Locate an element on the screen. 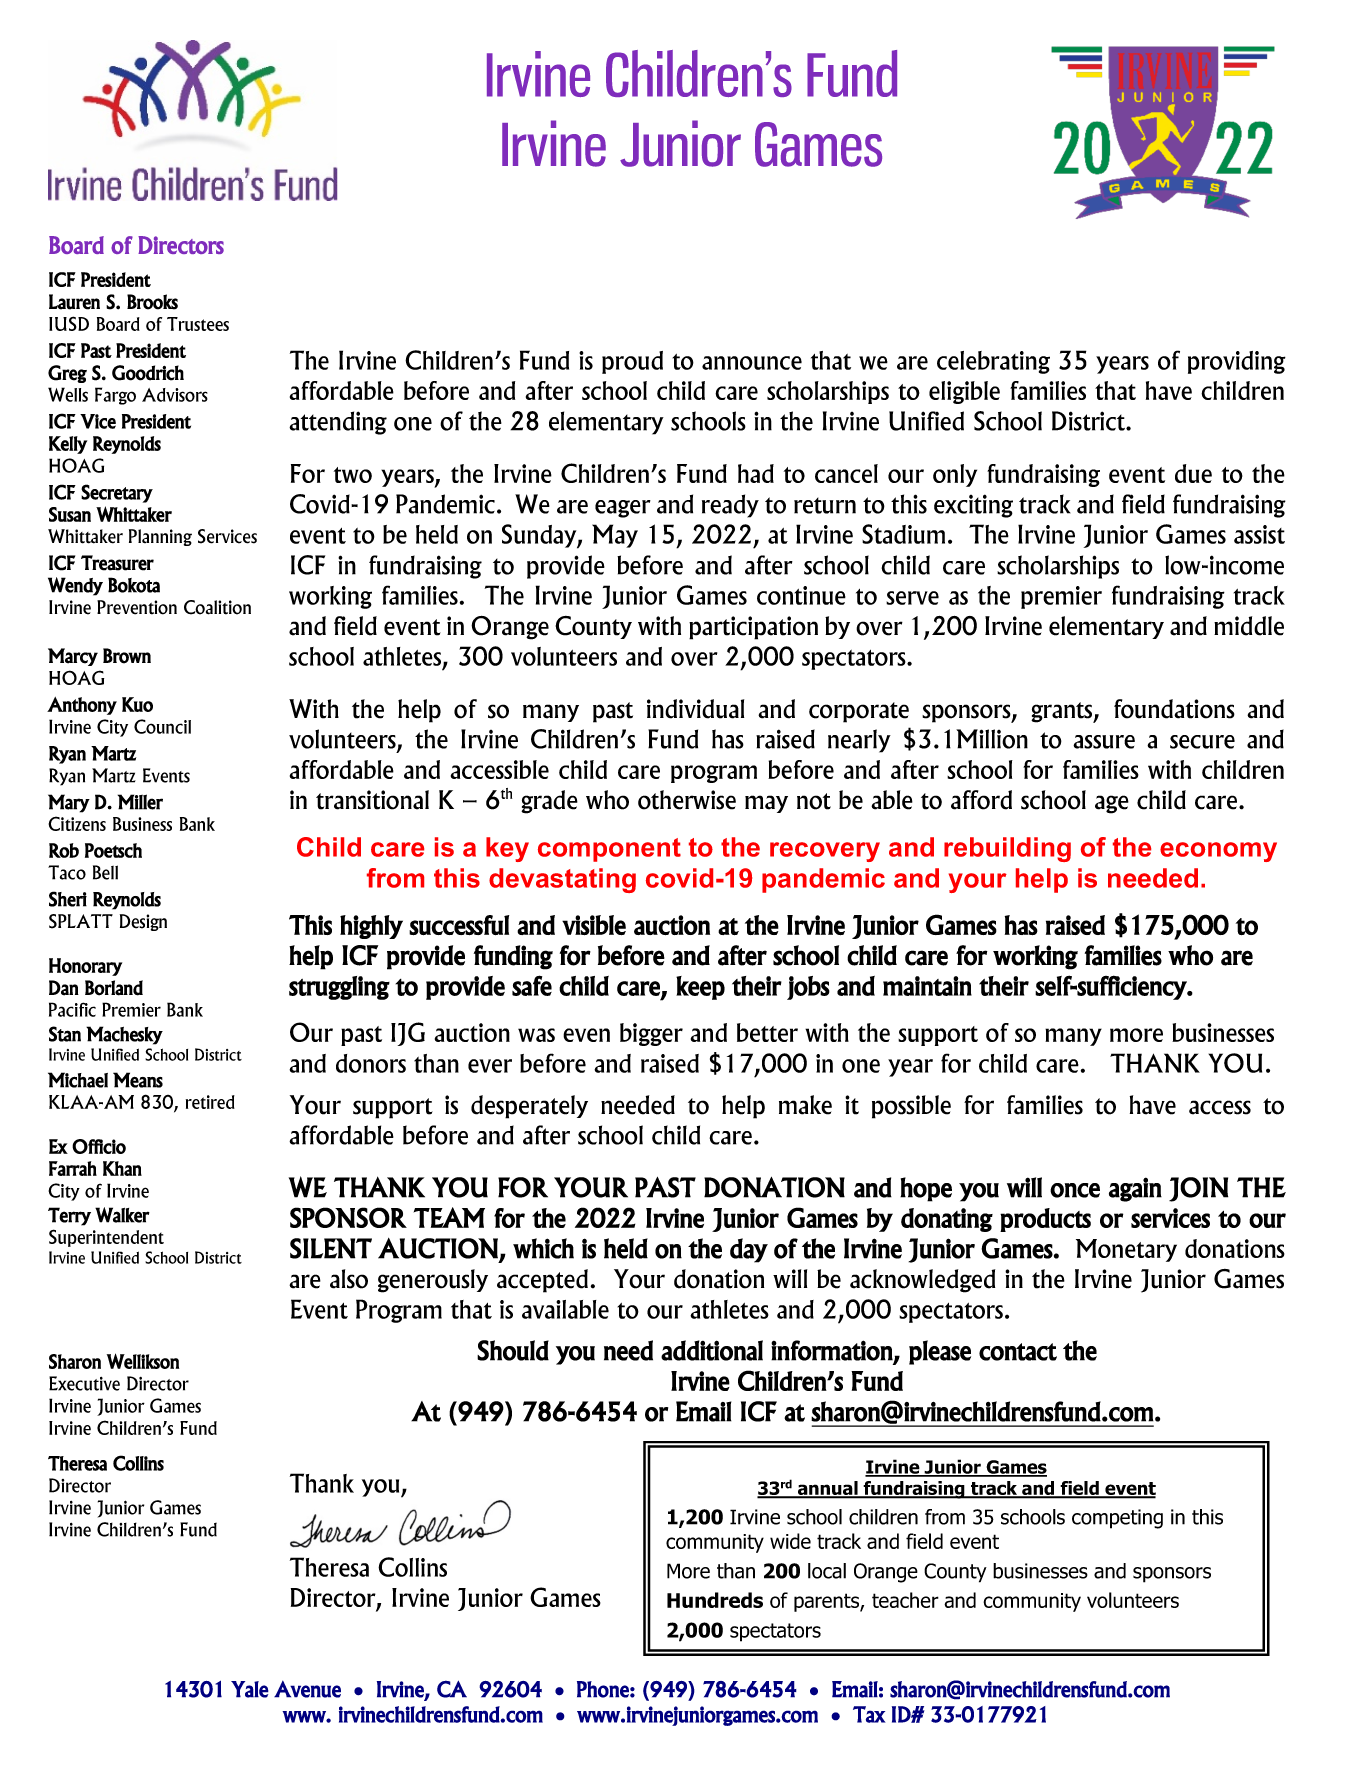  proud is located at coordinates (632, 362).
